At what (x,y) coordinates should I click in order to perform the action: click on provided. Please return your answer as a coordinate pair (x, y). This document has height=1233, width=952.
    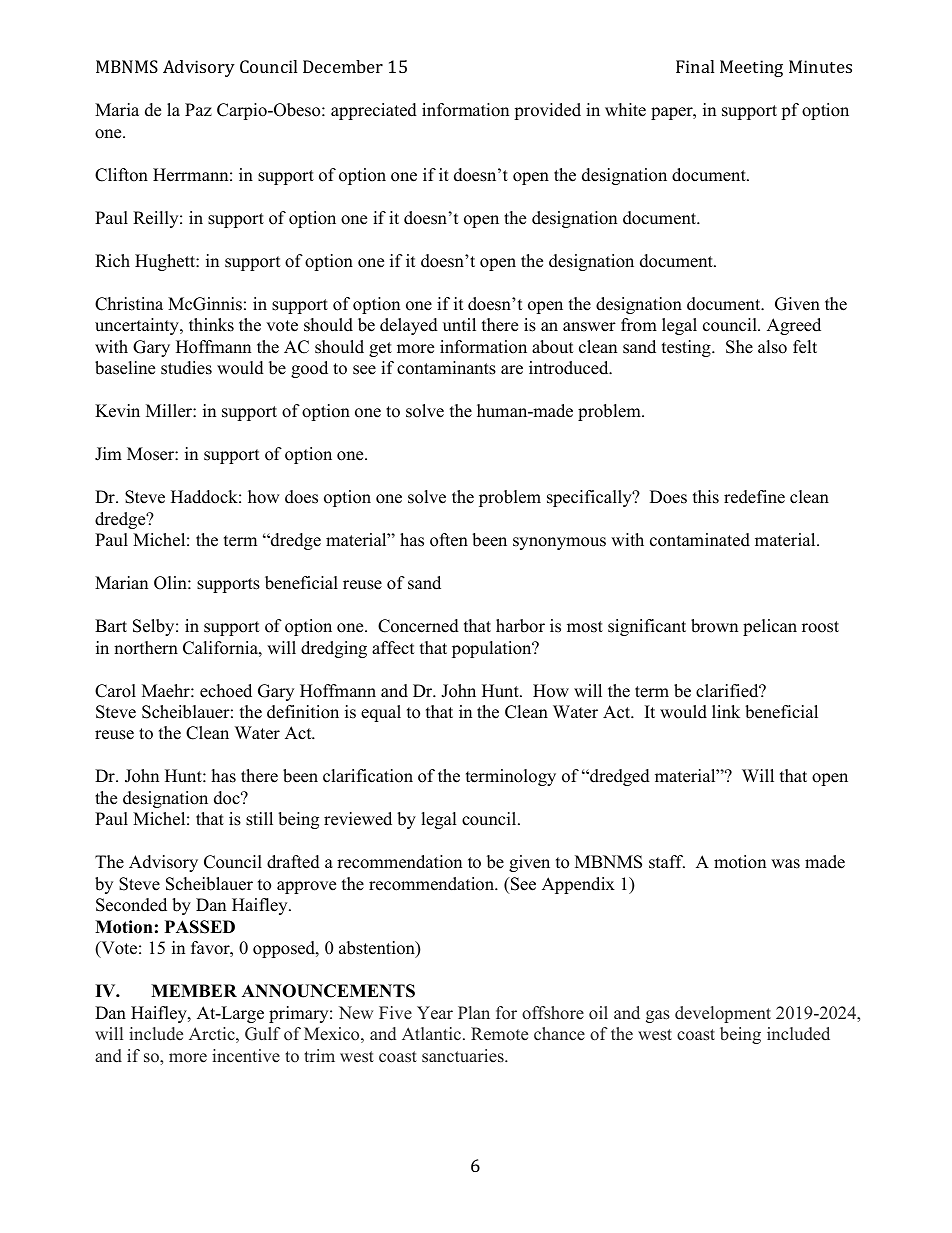
    Looking at the image, I should click on (547, 111).
